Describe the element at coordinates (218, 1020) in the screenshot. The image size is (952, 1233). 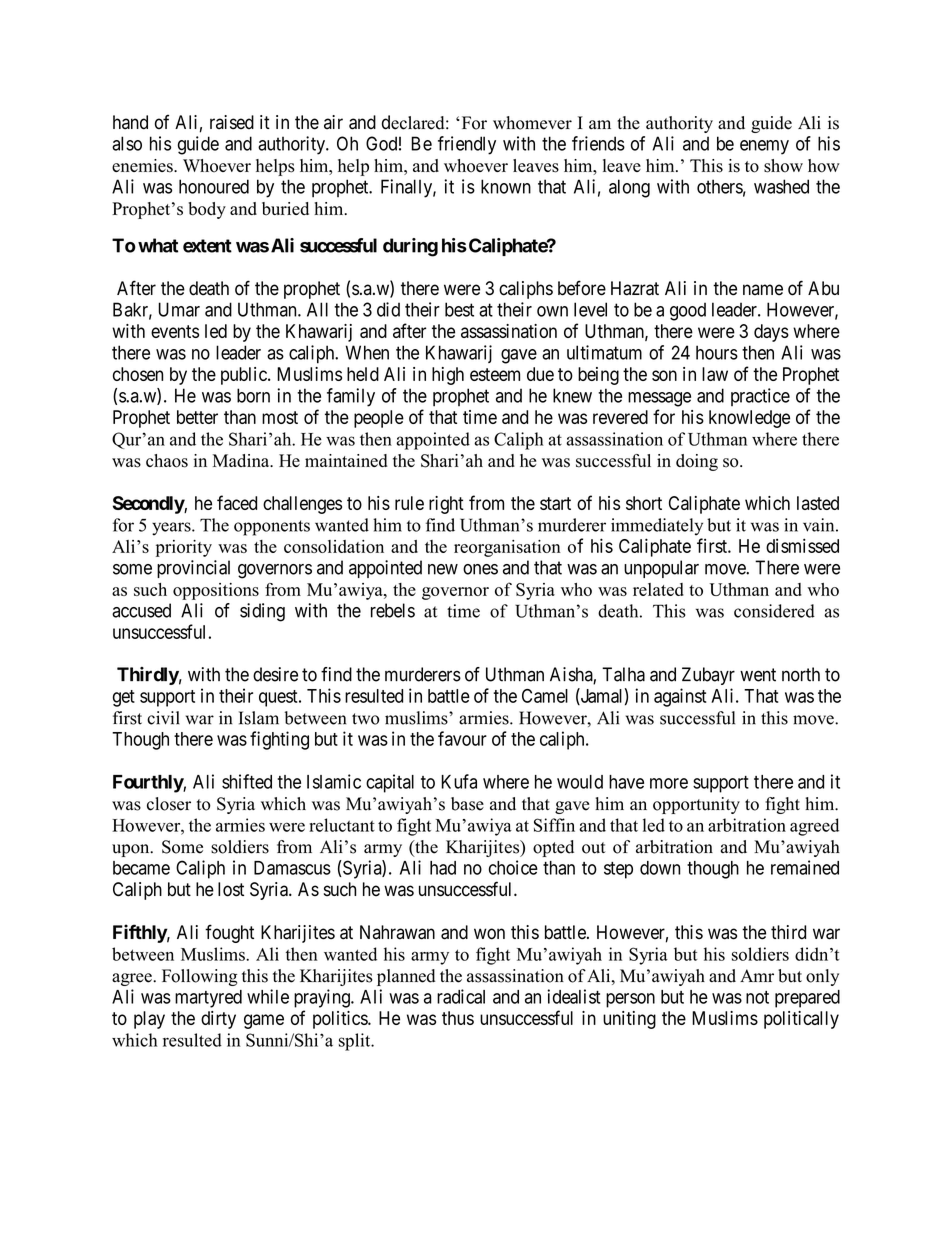
I see `dirty` at that location.
